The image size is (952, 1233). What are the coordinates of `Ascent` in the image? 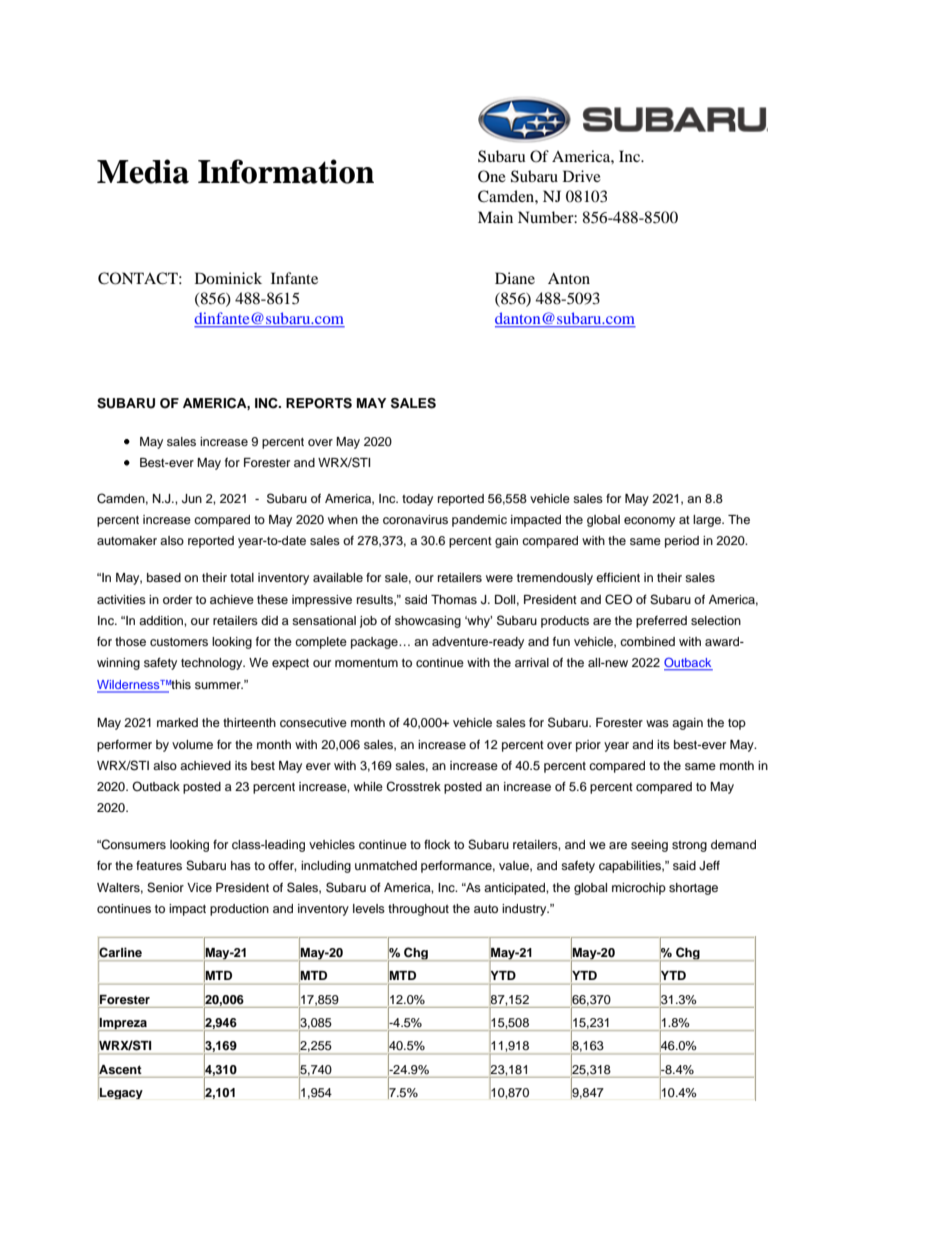 It's located at (120, 1069).
